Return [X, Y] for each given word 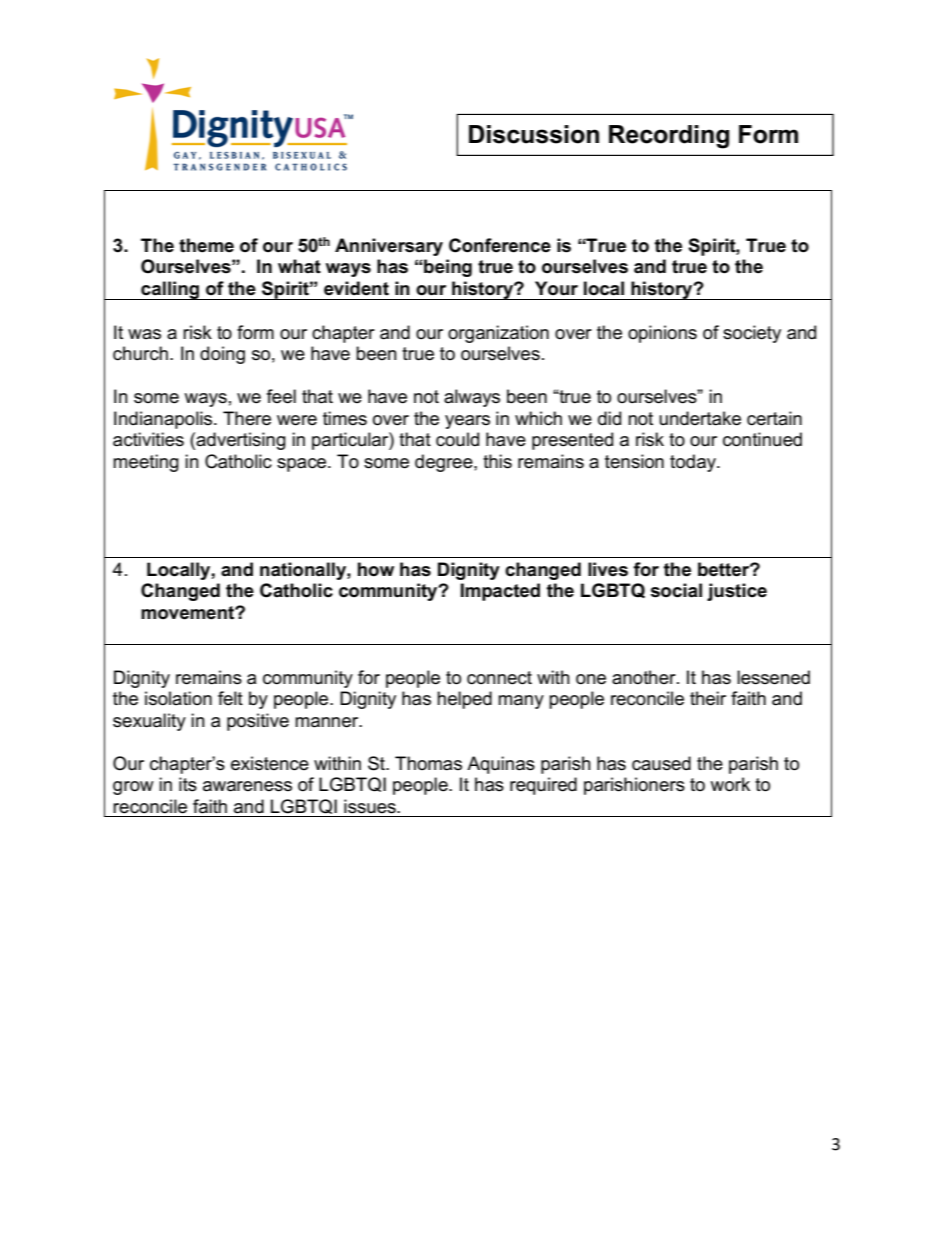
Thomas [428, 763]
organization [498, 334]
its [188, 784]
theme [206, 245]
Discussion [534, 134]
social [676, 590]
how [376, 569]
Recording [669, 137]
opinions [662, 334]
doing [222, 355]
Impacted [500, 592]
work [730, 784]
